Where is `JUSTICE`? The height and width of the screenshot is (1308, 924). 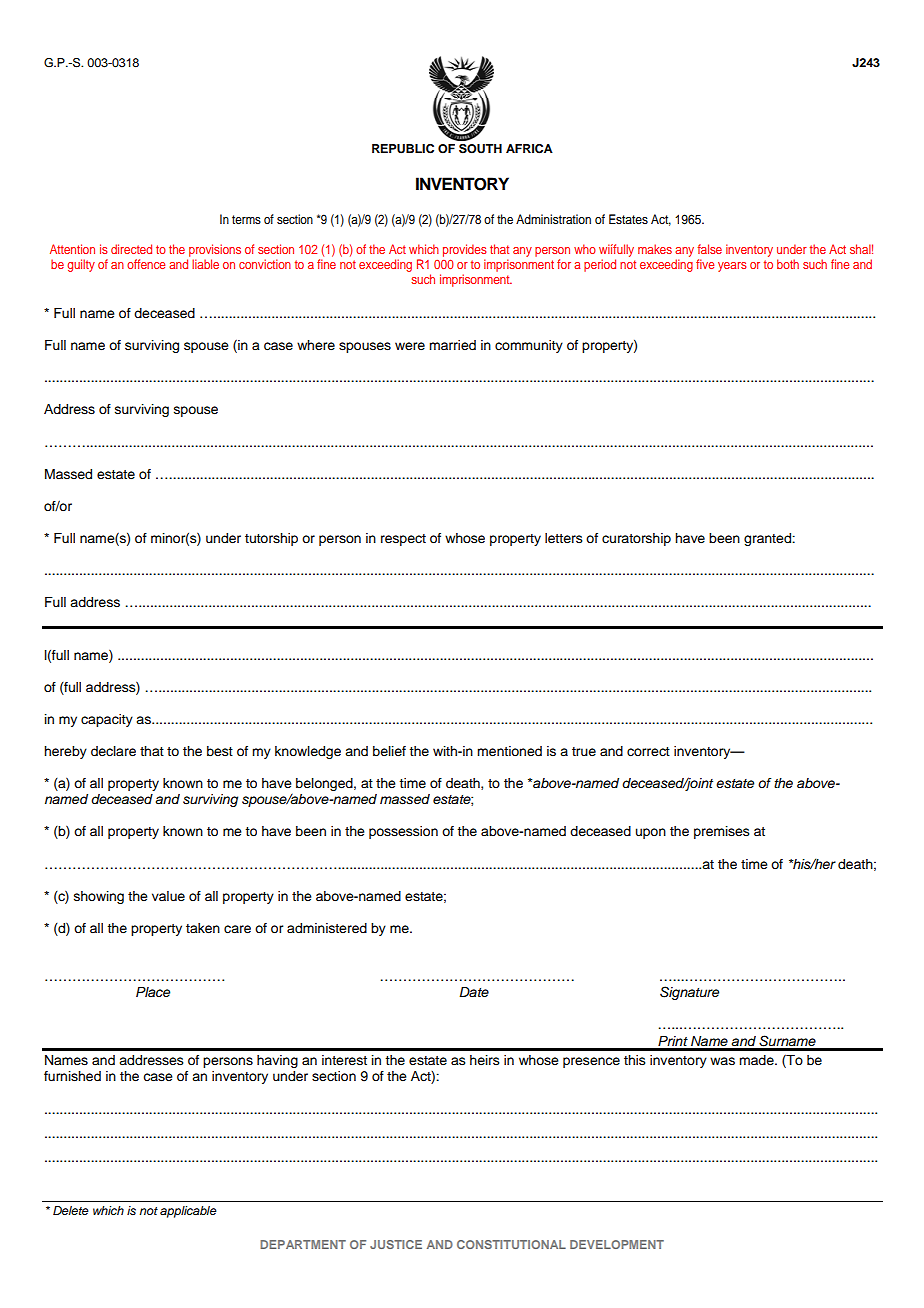 JUSTICE is located at coordinates (396, 1244).
